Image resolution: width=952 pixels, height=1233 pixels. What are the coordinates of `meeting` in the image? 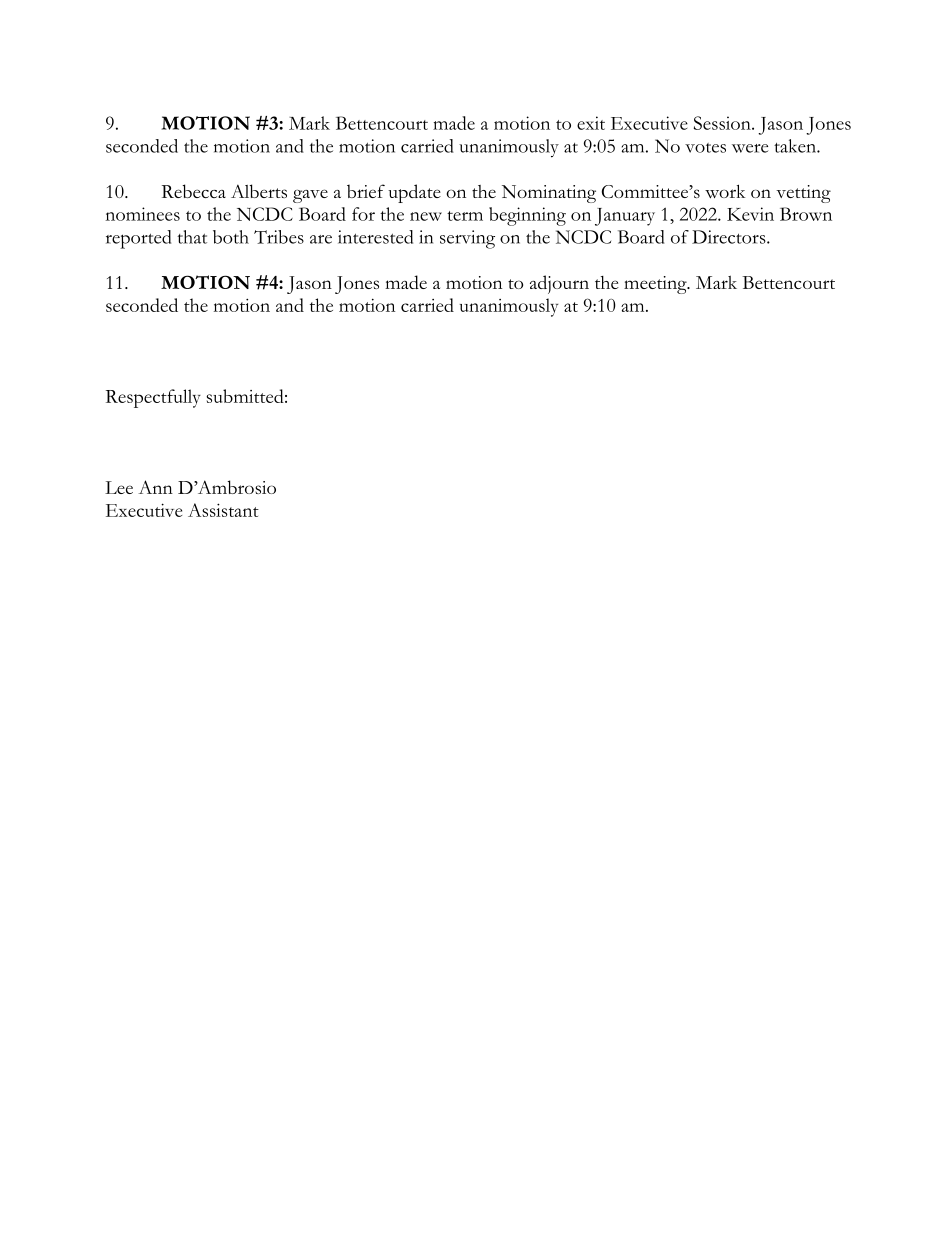 It's located at (656, 285).
